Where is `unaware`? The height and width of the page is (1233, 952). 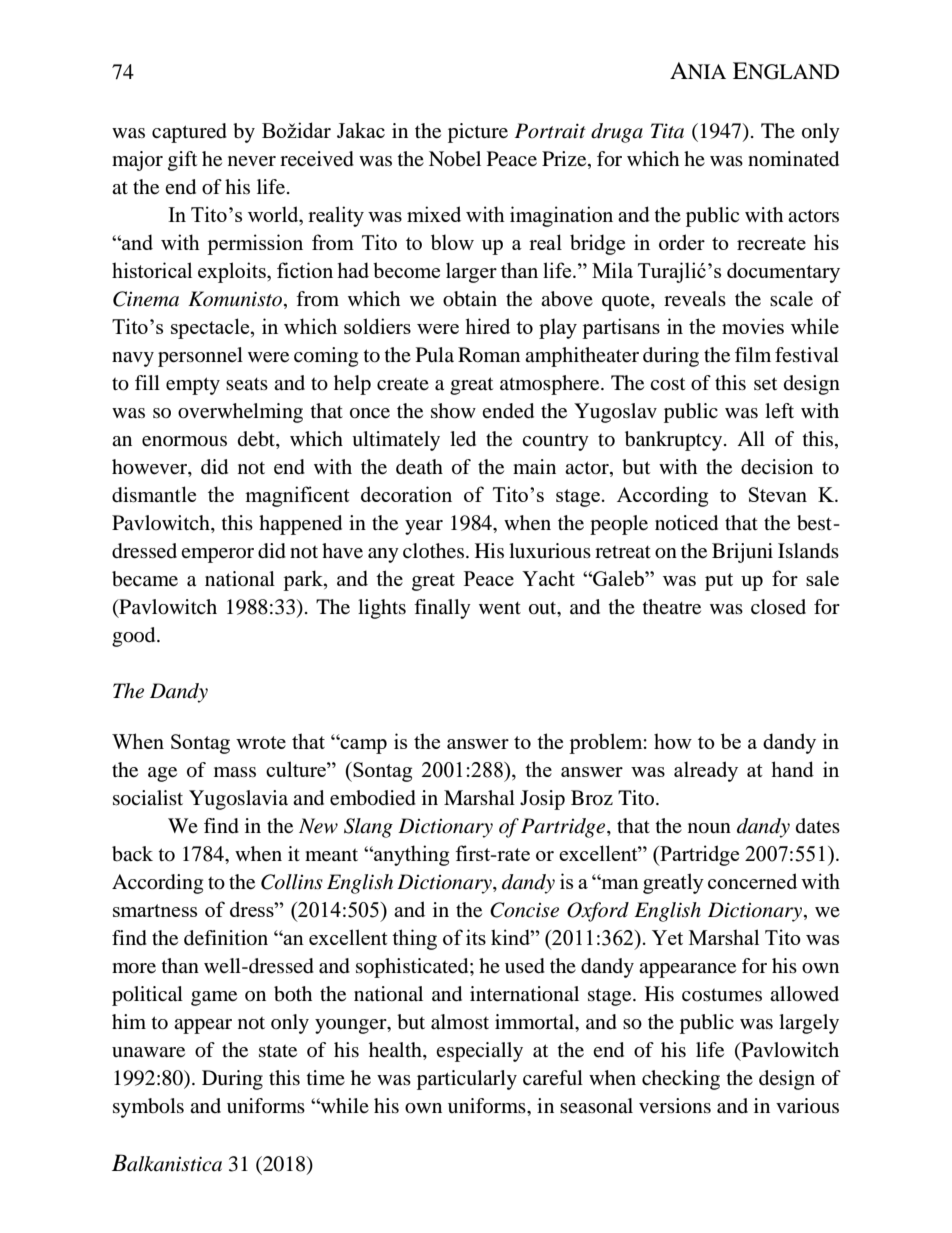
unaware is located at coordinates (148, 1052).
